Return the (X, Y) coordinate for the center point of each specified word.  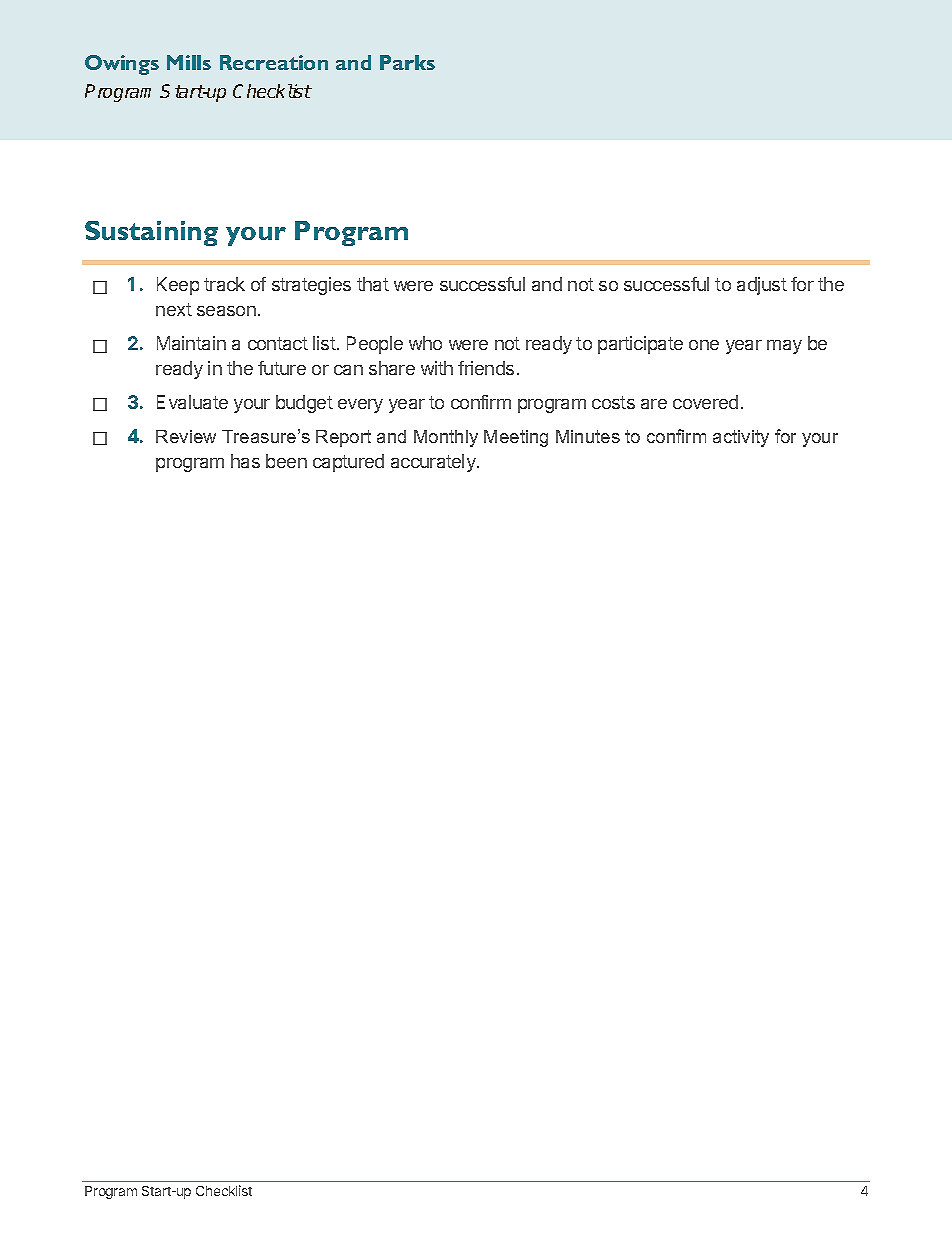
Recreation (274, 62)
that (373, 284)
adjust (762, 286)
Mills (189, 62)
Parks (407, 62)
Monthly (446, 438)
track (224, 284)
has (245, 461)
